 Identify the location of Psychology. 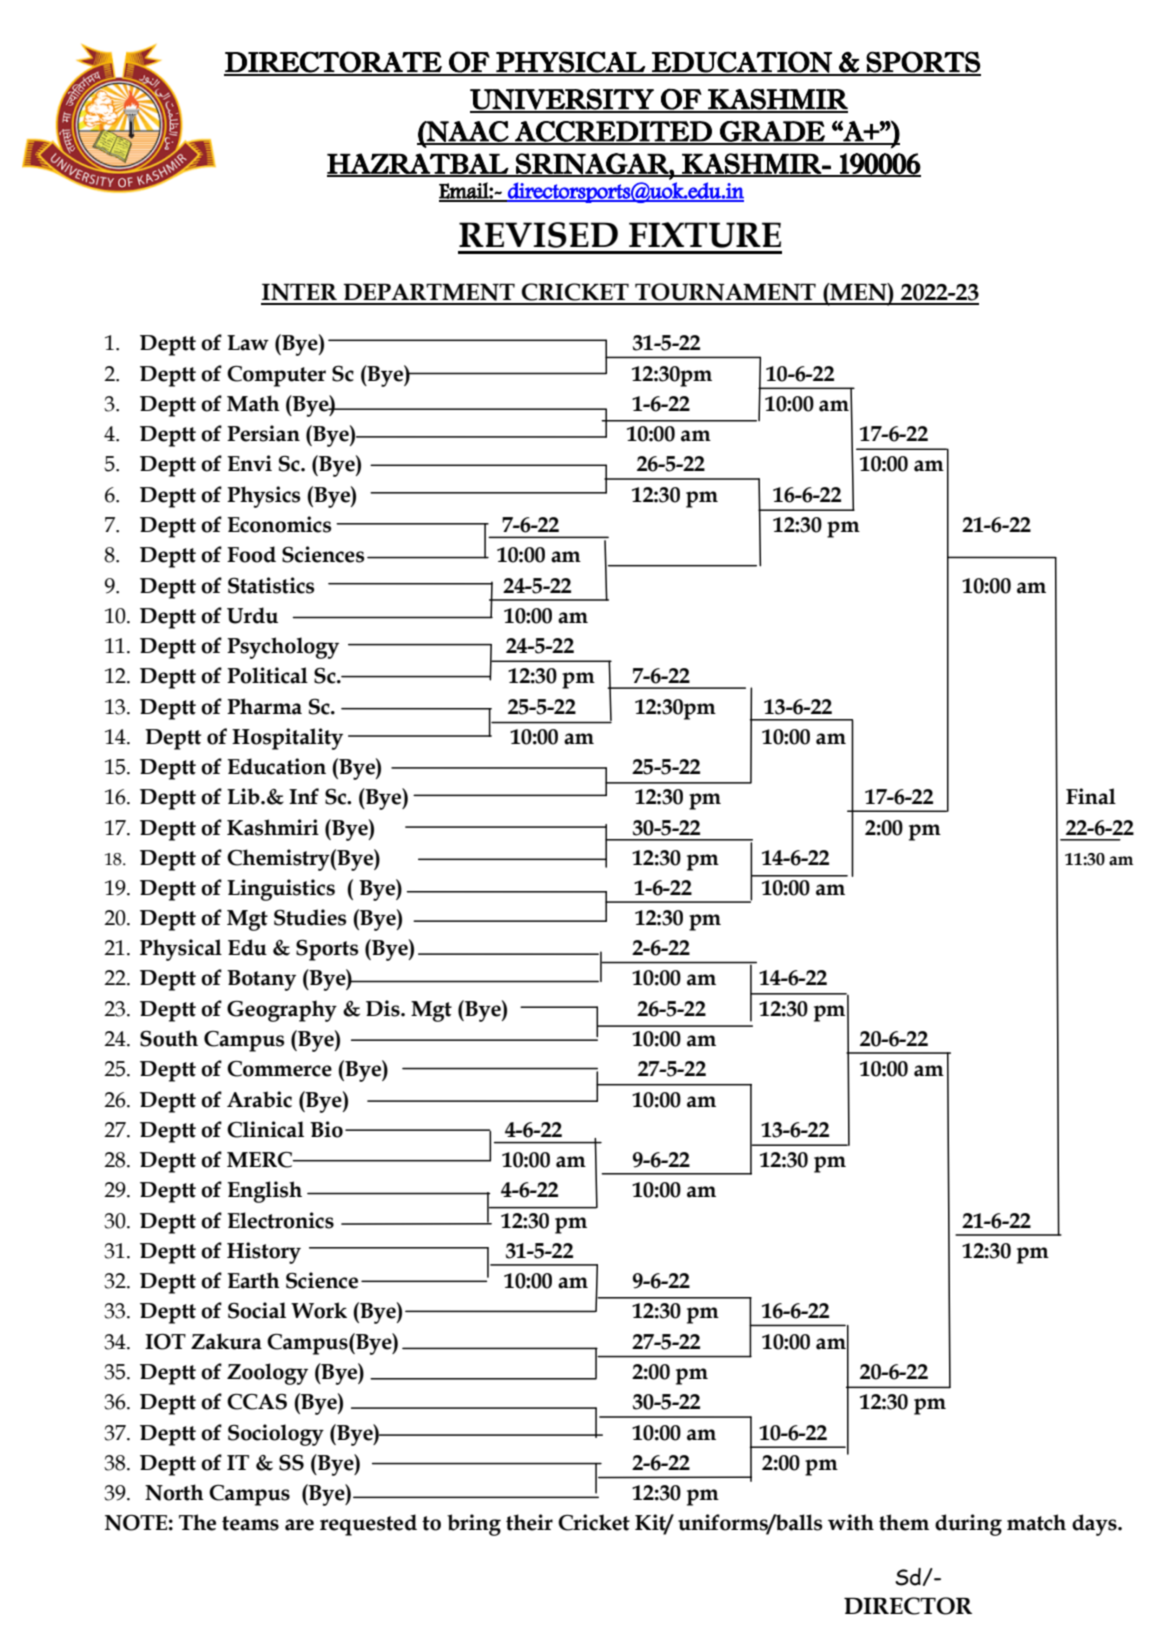
(283, 648).
